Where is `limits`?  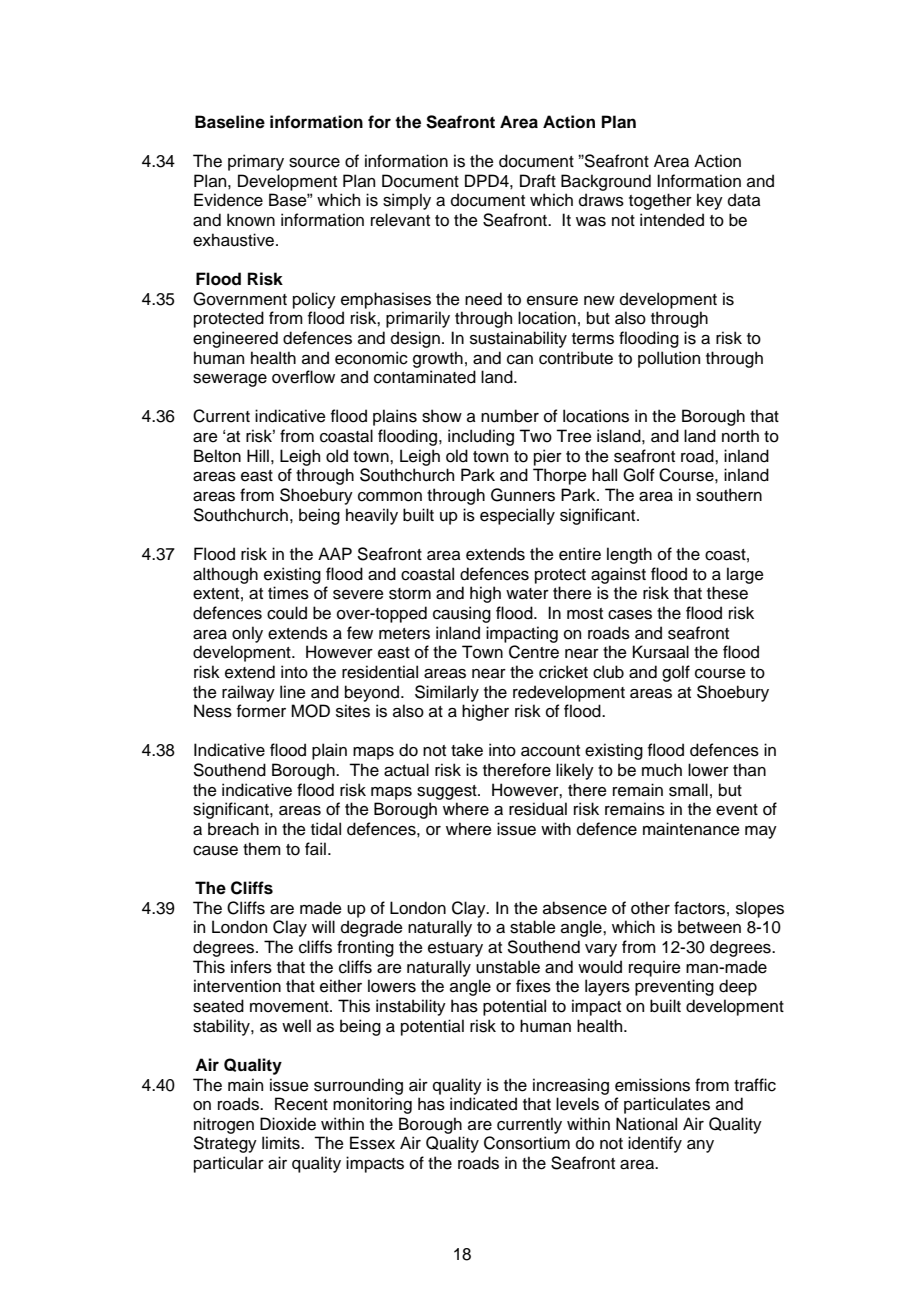 limits is located at coordinates (282, 1143).
